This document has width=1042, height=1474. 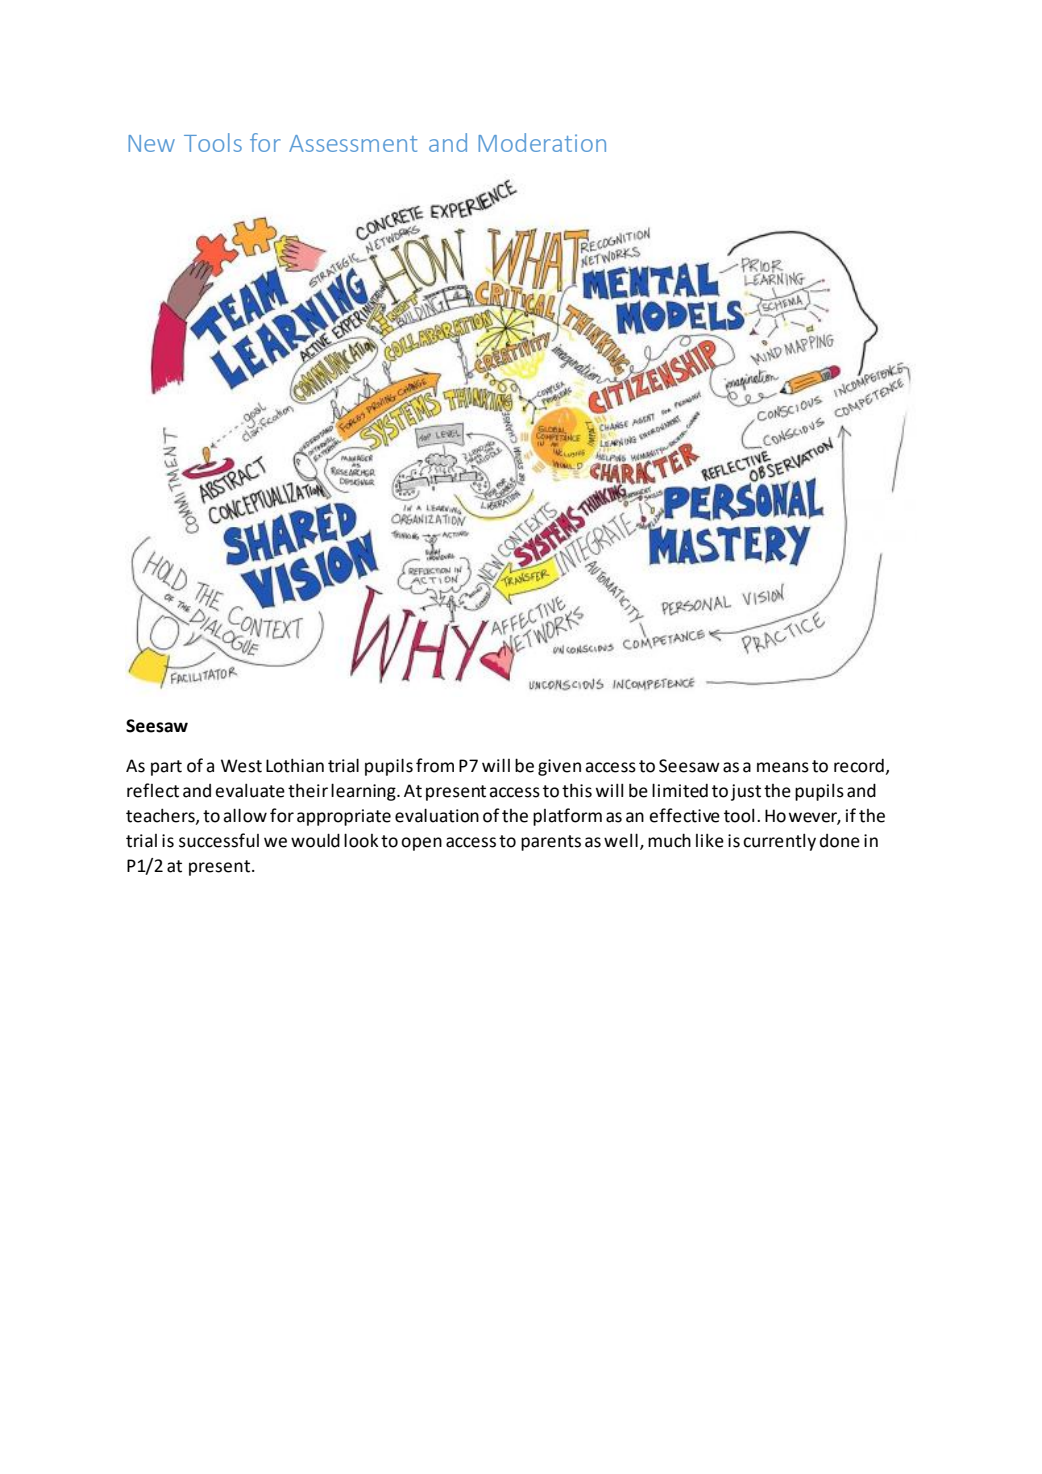 What do you see at coordinates (542, 142) in the document?
I see `Moderation` at bounding box center [542, 142].
